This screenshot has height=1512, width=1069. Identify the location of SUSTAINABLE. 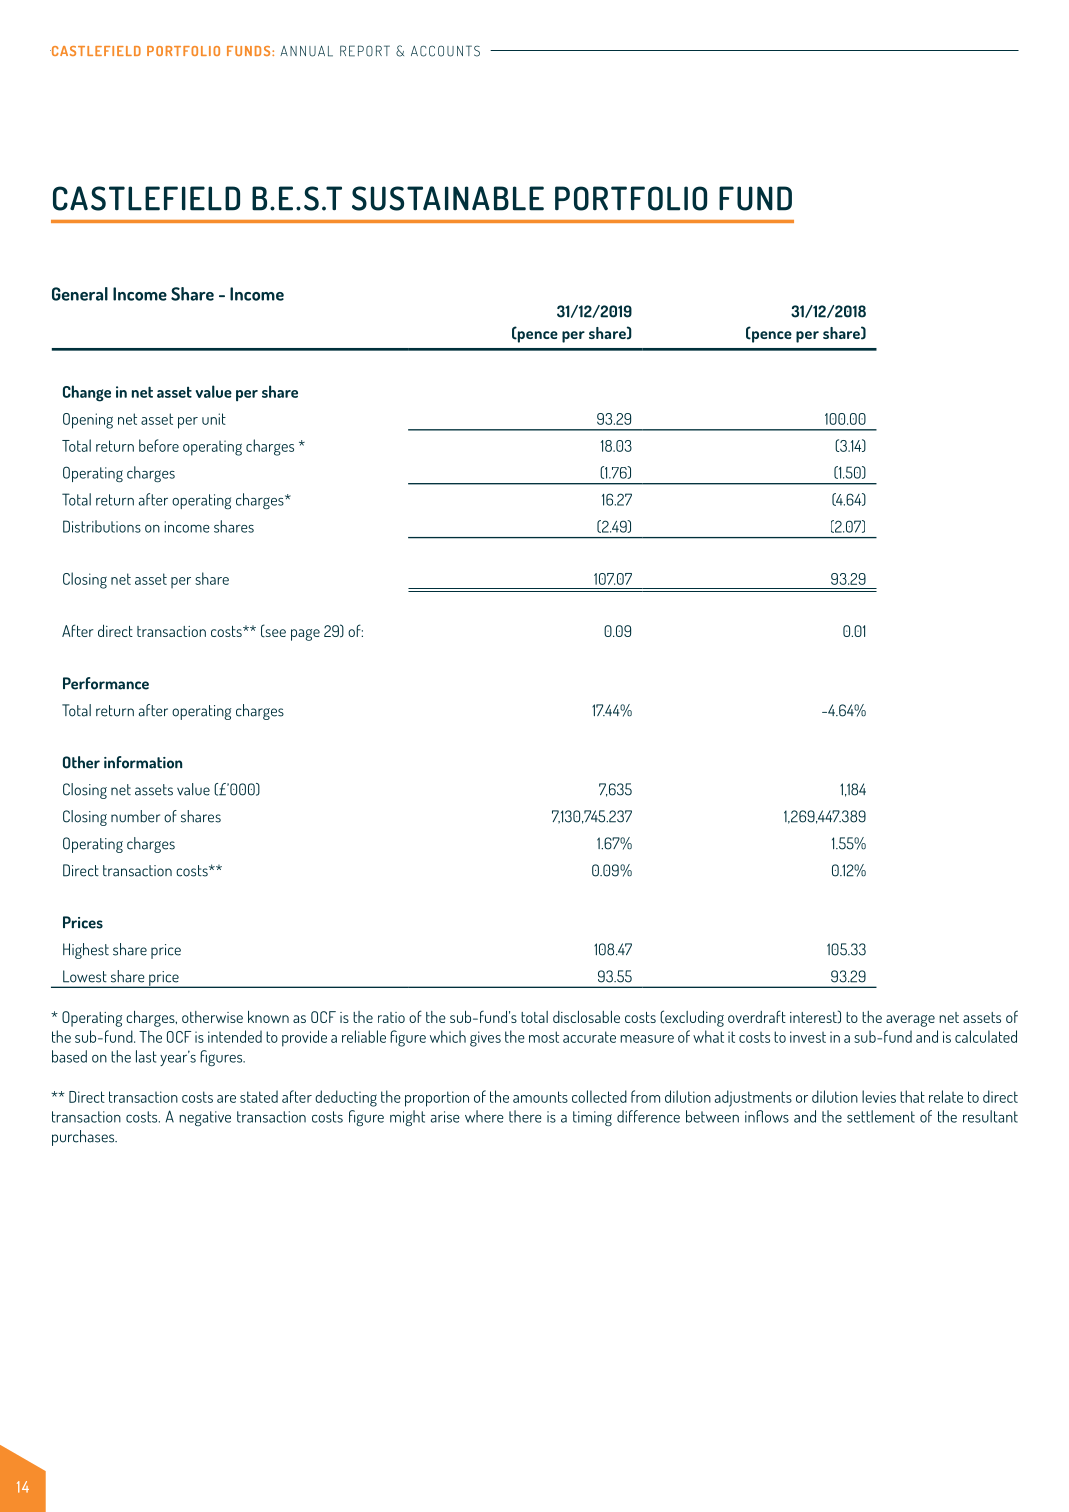
(448, 198).
